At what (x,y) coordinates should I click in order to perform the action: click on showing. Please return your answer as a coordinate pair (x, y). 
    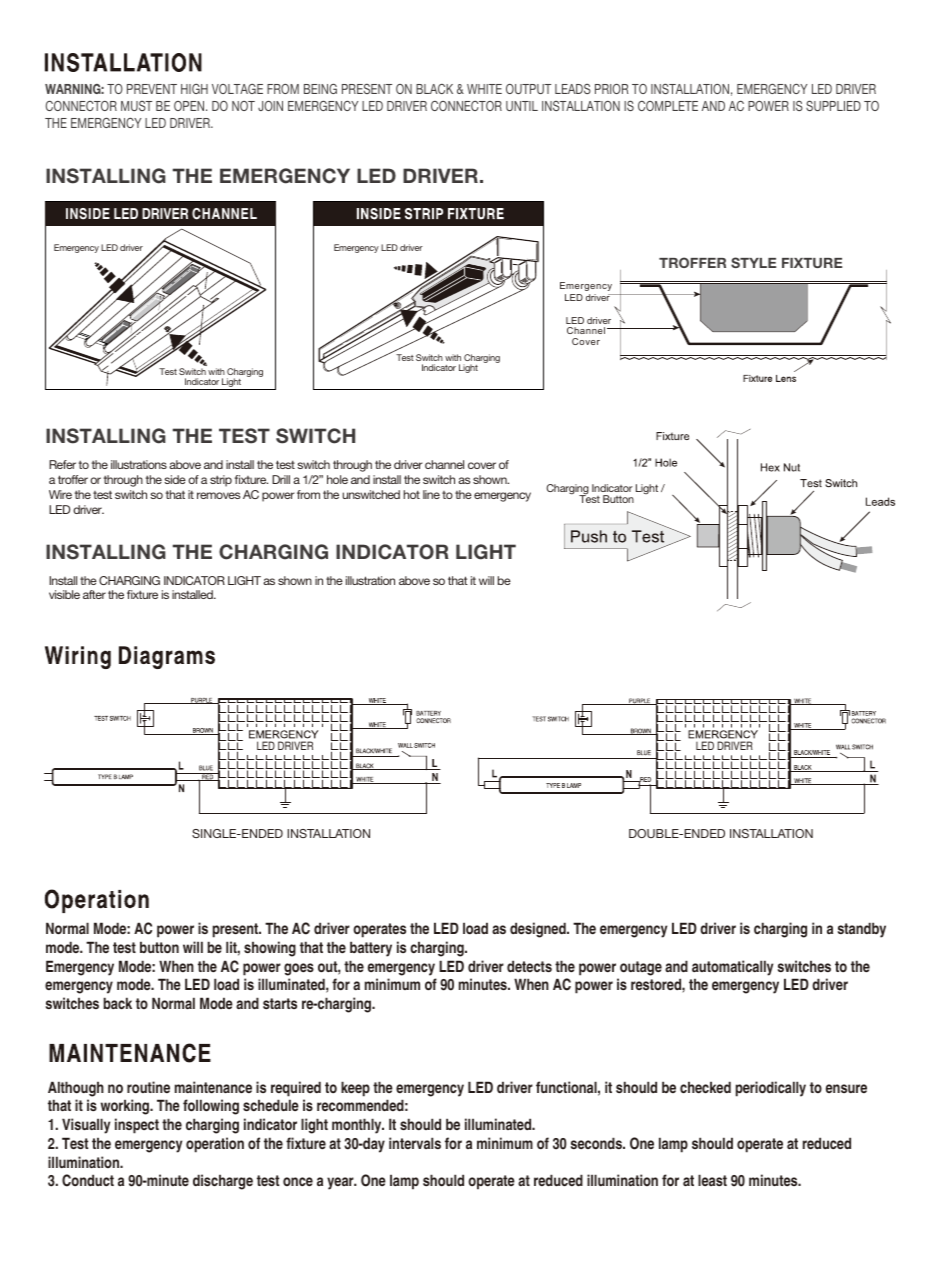
    Looking at the image, I should click on (270, 949).
